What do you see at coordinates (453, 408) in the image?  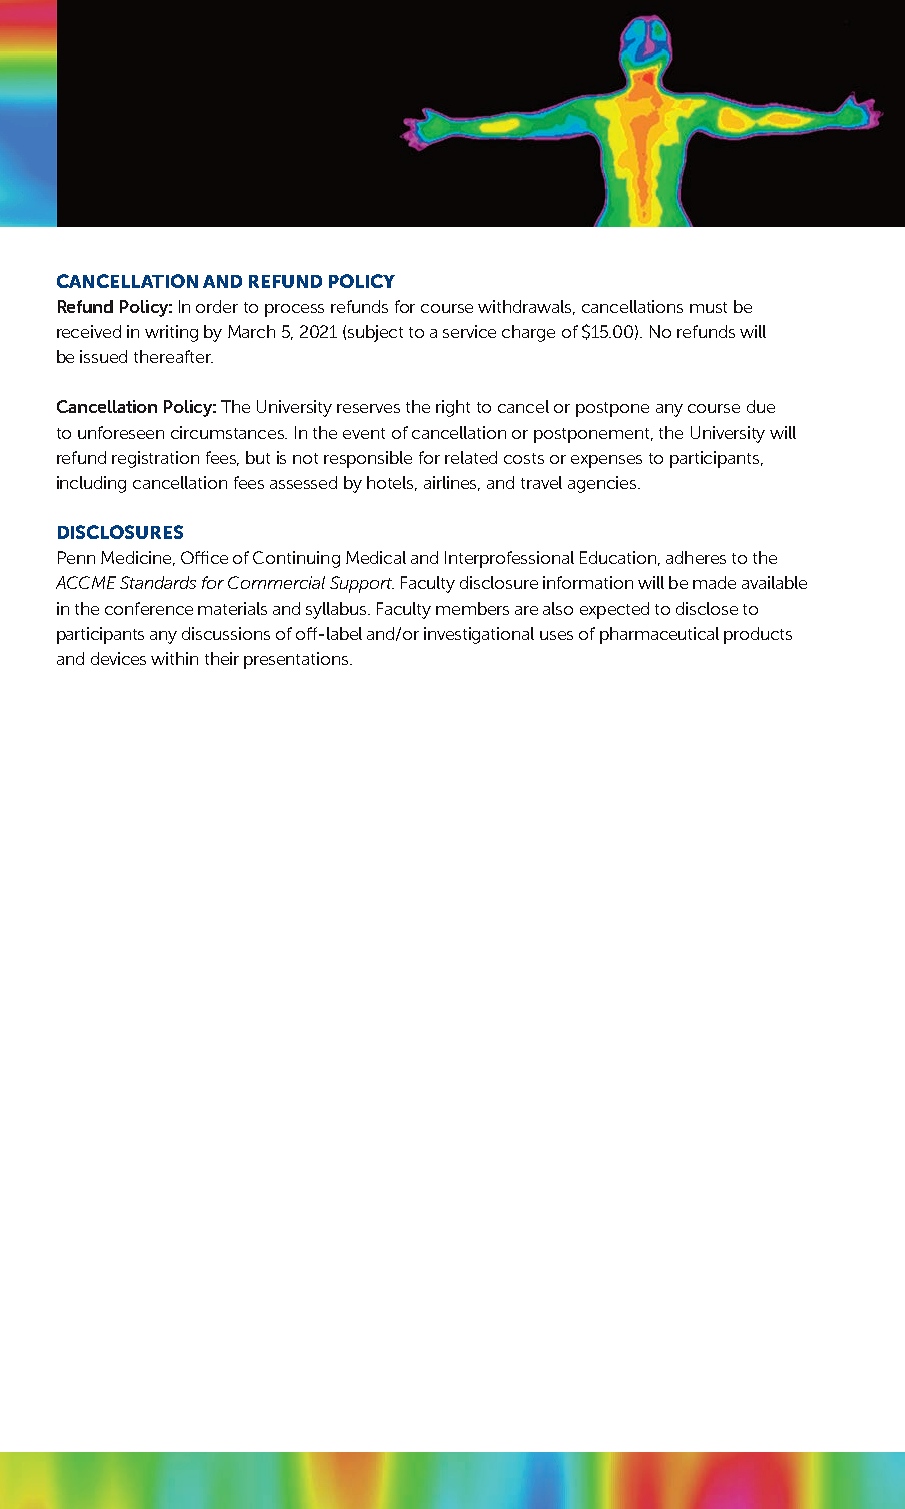 I see `right` at bounding box center [453, 408].
